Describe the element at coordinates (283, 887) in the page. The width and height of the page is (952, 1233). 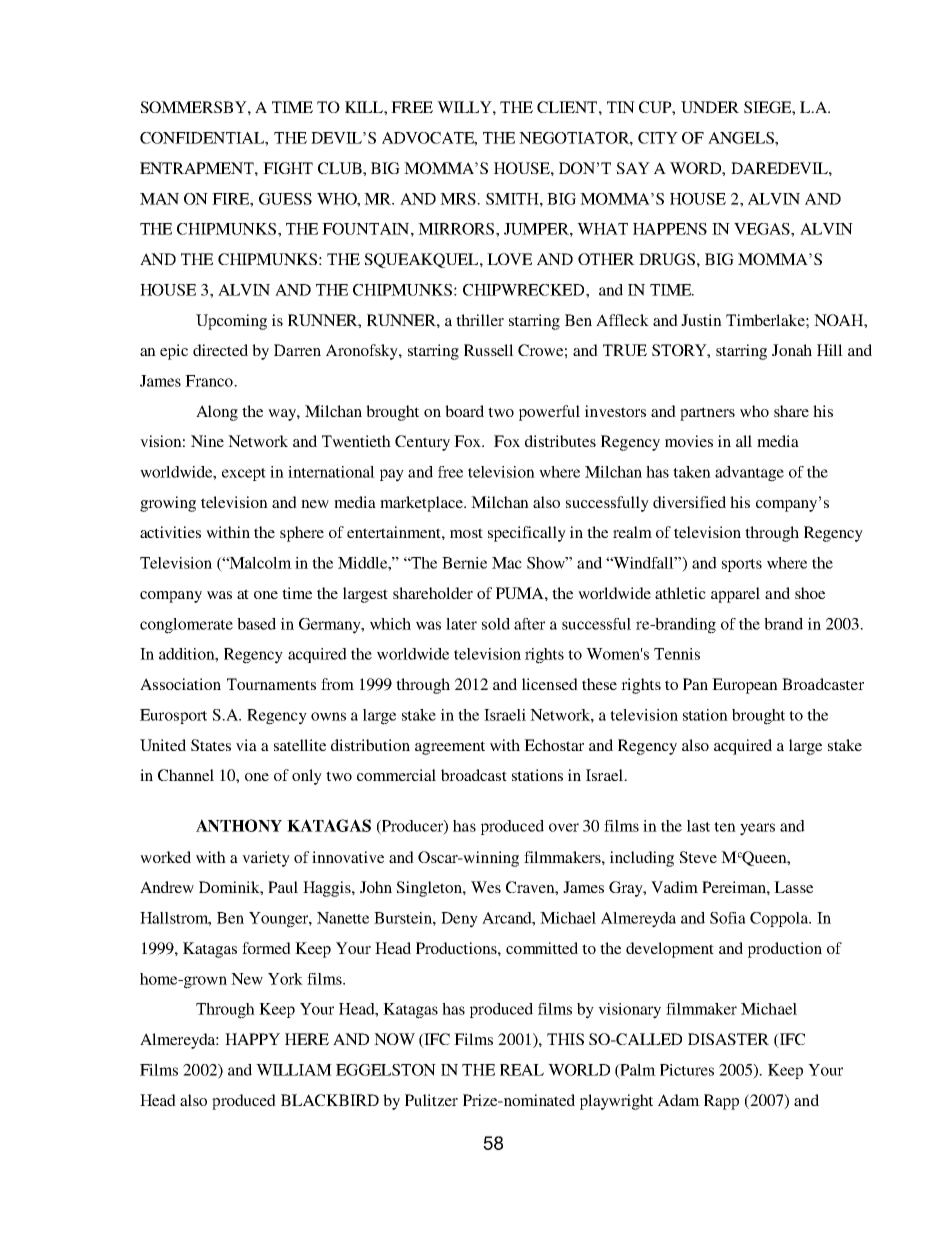
I see `Paul` at that location.
